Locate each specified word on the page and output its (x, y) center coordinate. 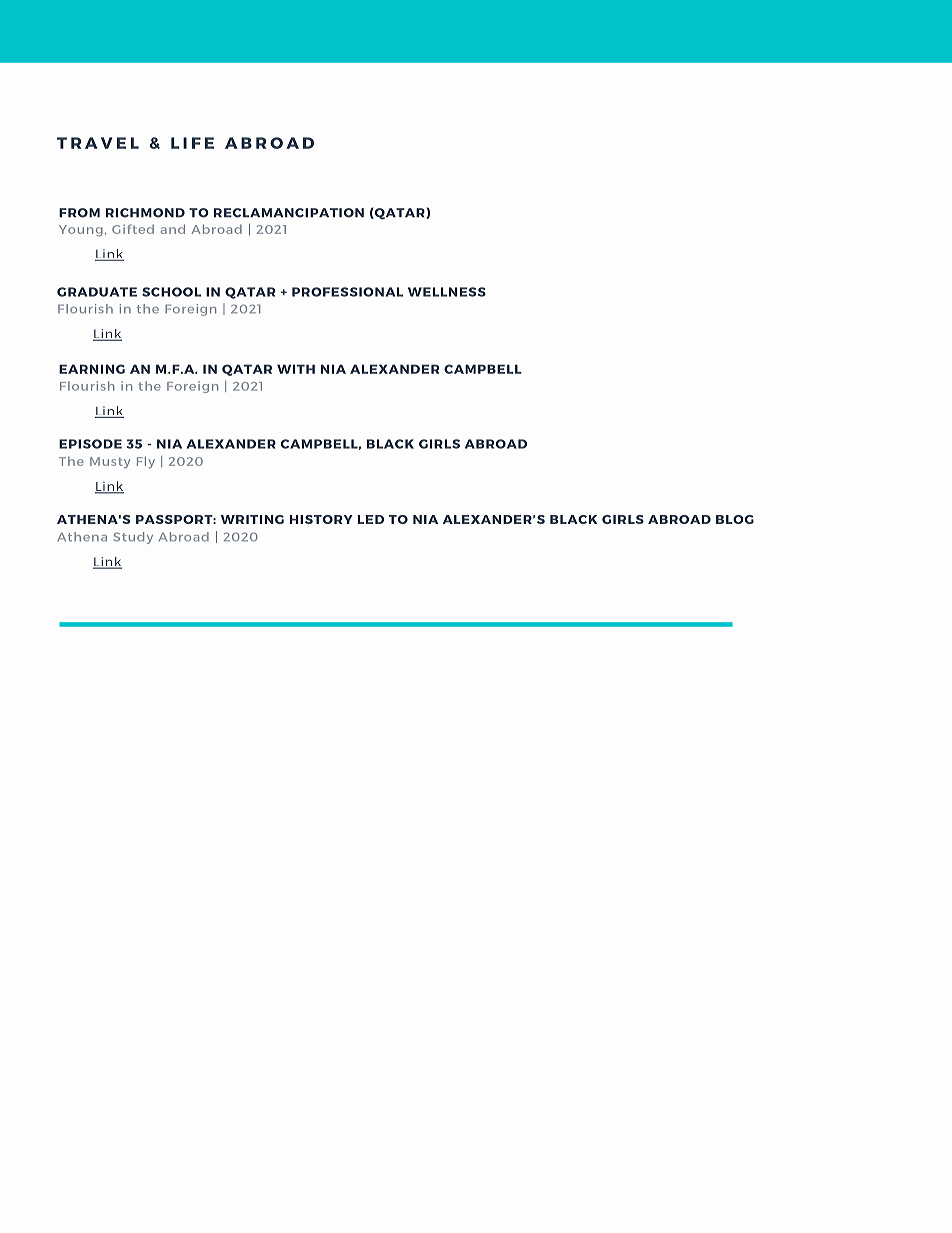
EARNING (92, 369)
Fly (146, 462)
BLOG (735, 519)
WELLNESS (447, 292)
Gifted (133, 229)
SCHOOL (171, 292)
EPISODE (90, 444)
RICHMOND (145, 213)
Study (133, 538)
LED (371, 519)
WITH (296, 369)
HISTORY (321, 519)
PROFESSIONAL (347, 292)
